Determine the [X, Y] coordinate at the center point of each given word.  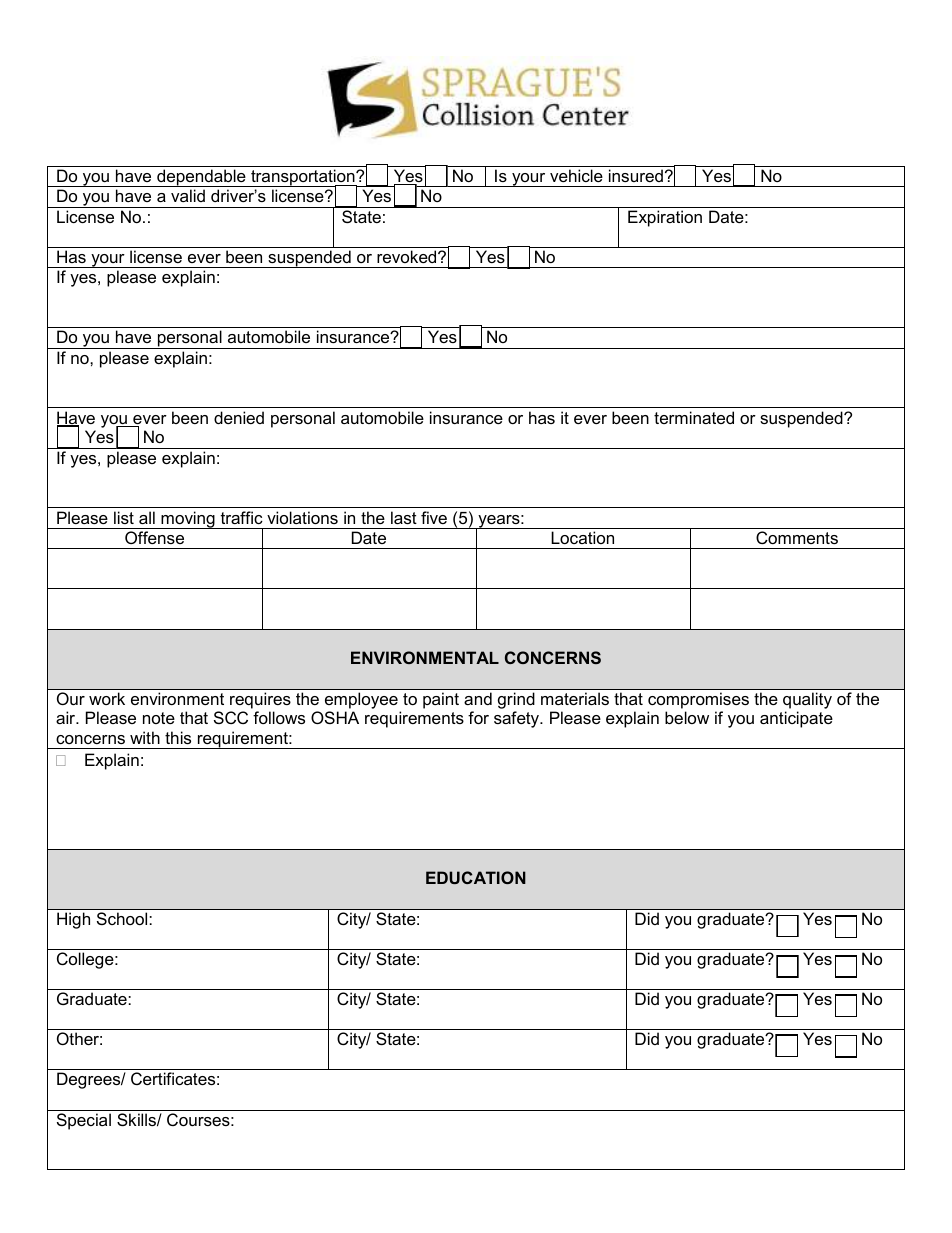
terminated [694, 417]
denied [239, 417]
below [687, 717]
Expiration [665, 218]
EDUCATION [476, 877]
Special [84, 1121]
